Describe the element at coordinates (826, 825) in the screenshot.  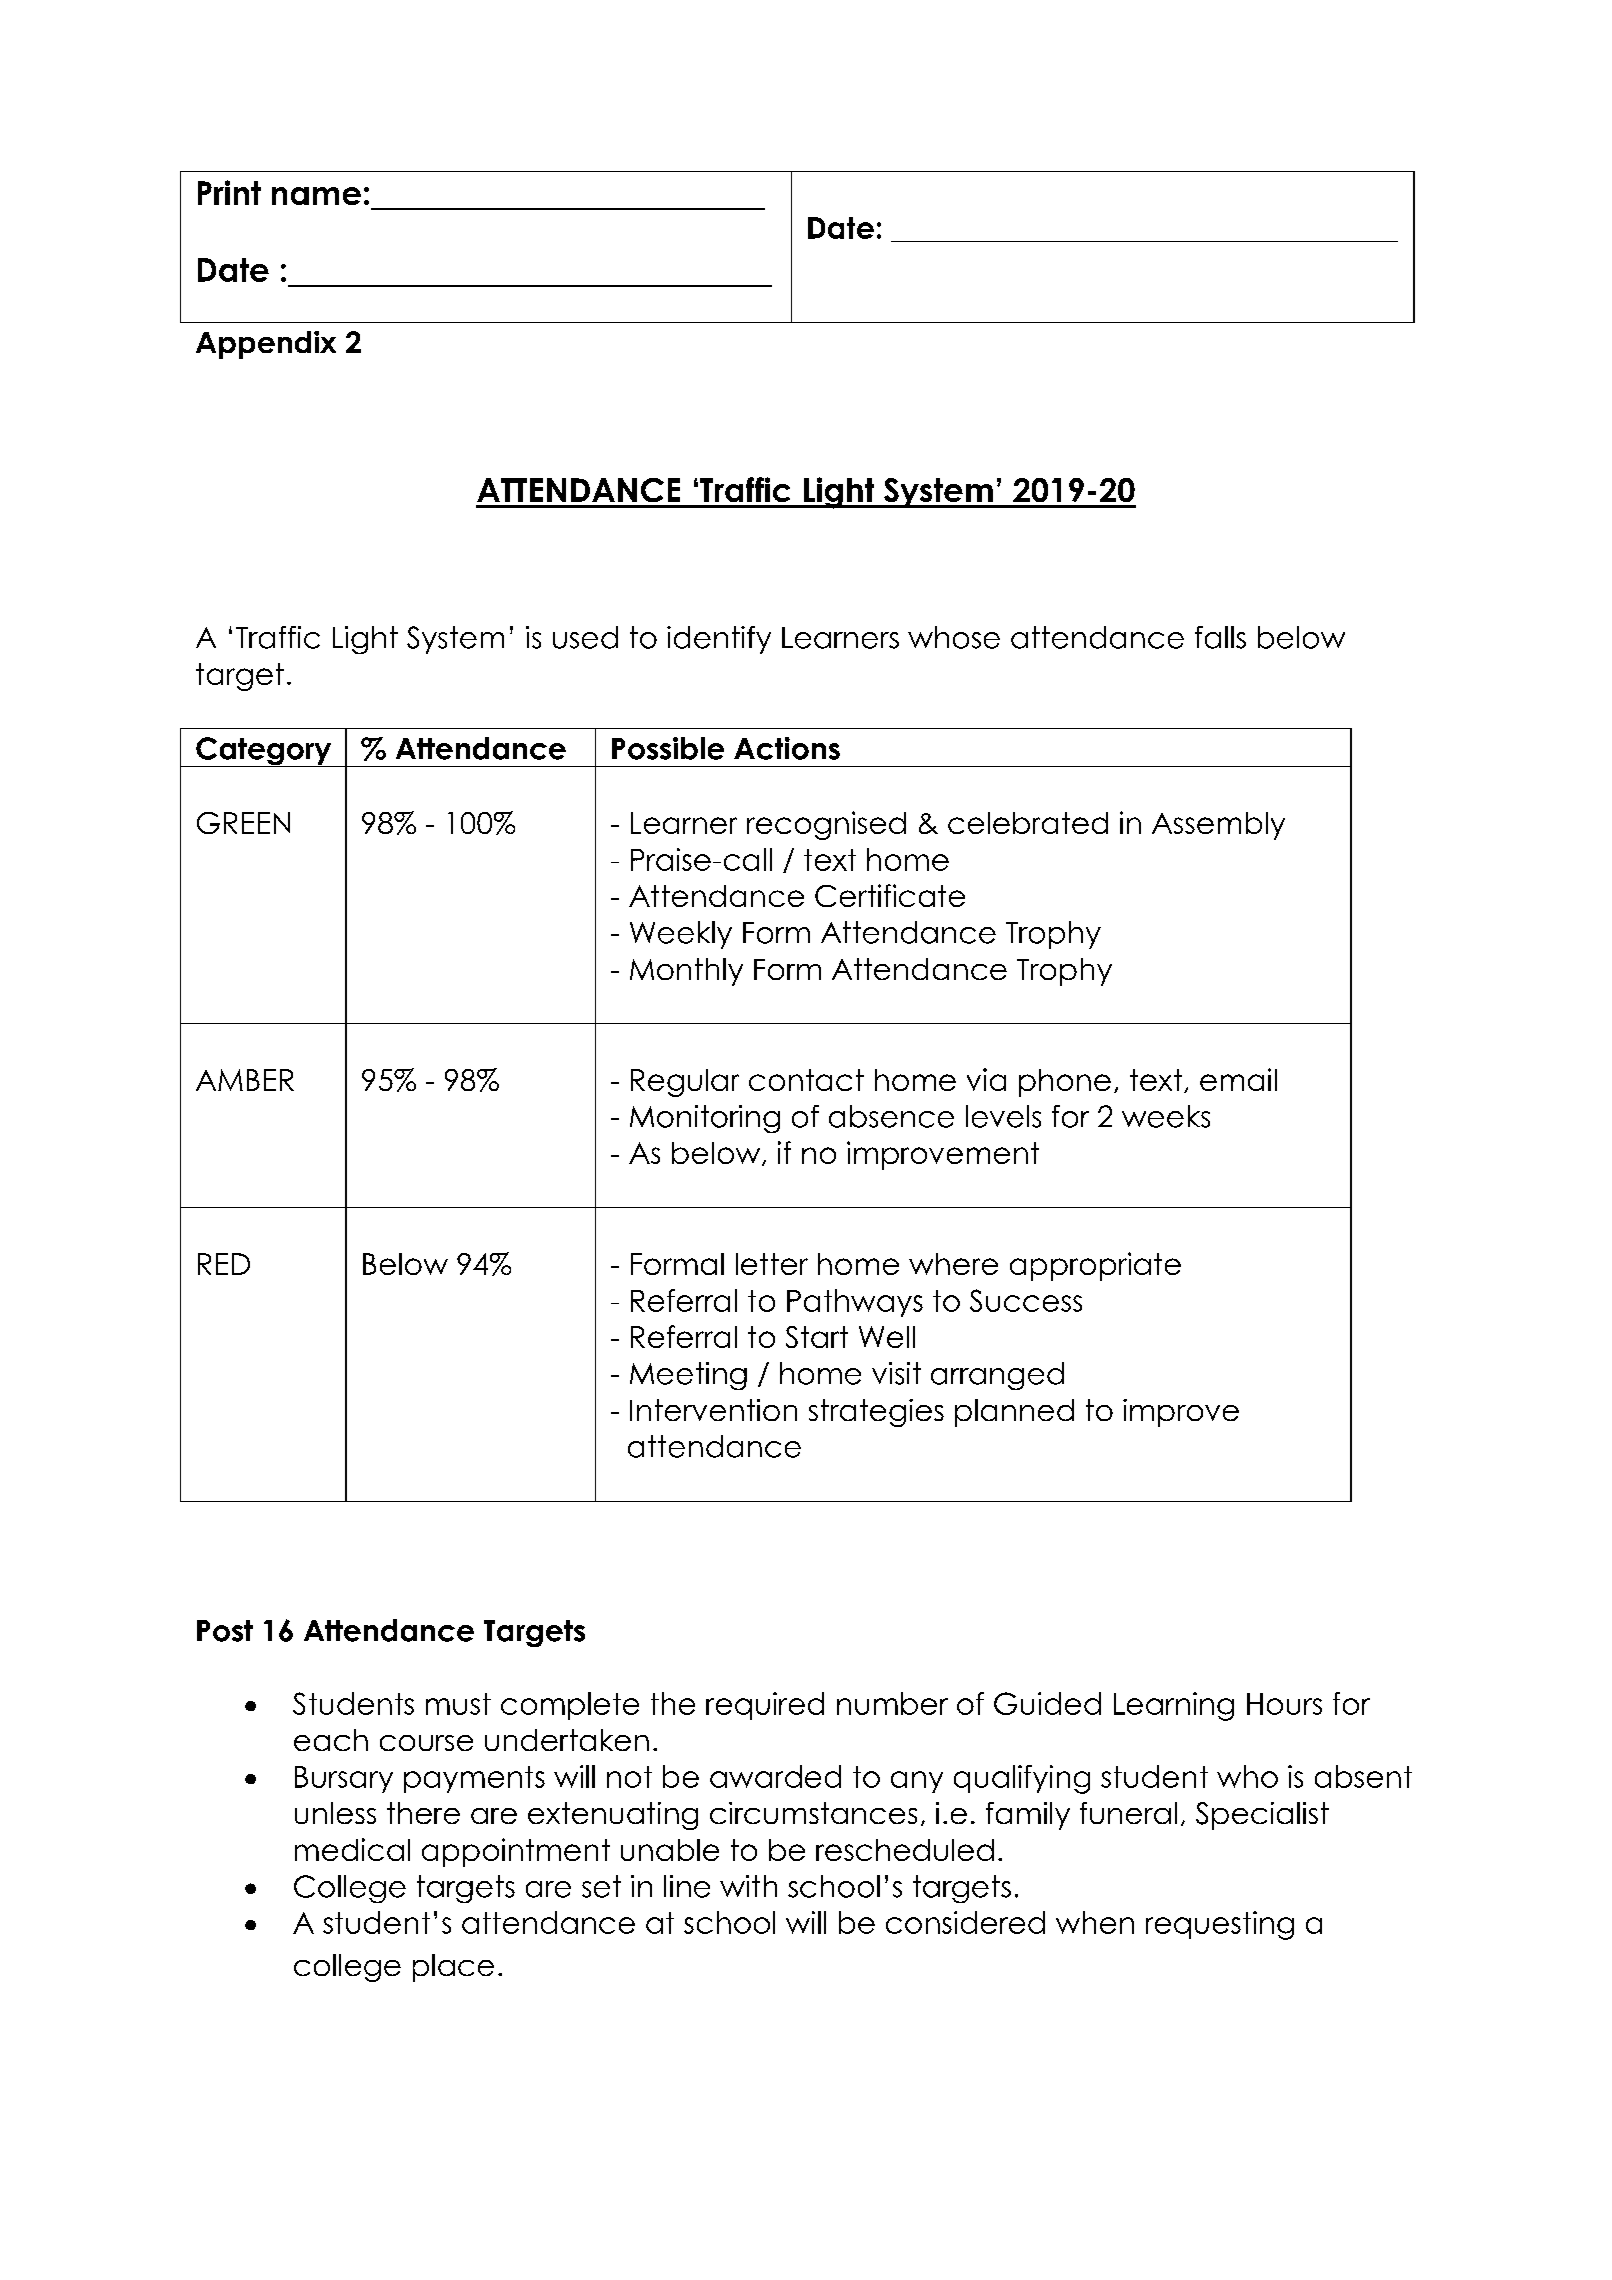
I see `recognised` at that location.
